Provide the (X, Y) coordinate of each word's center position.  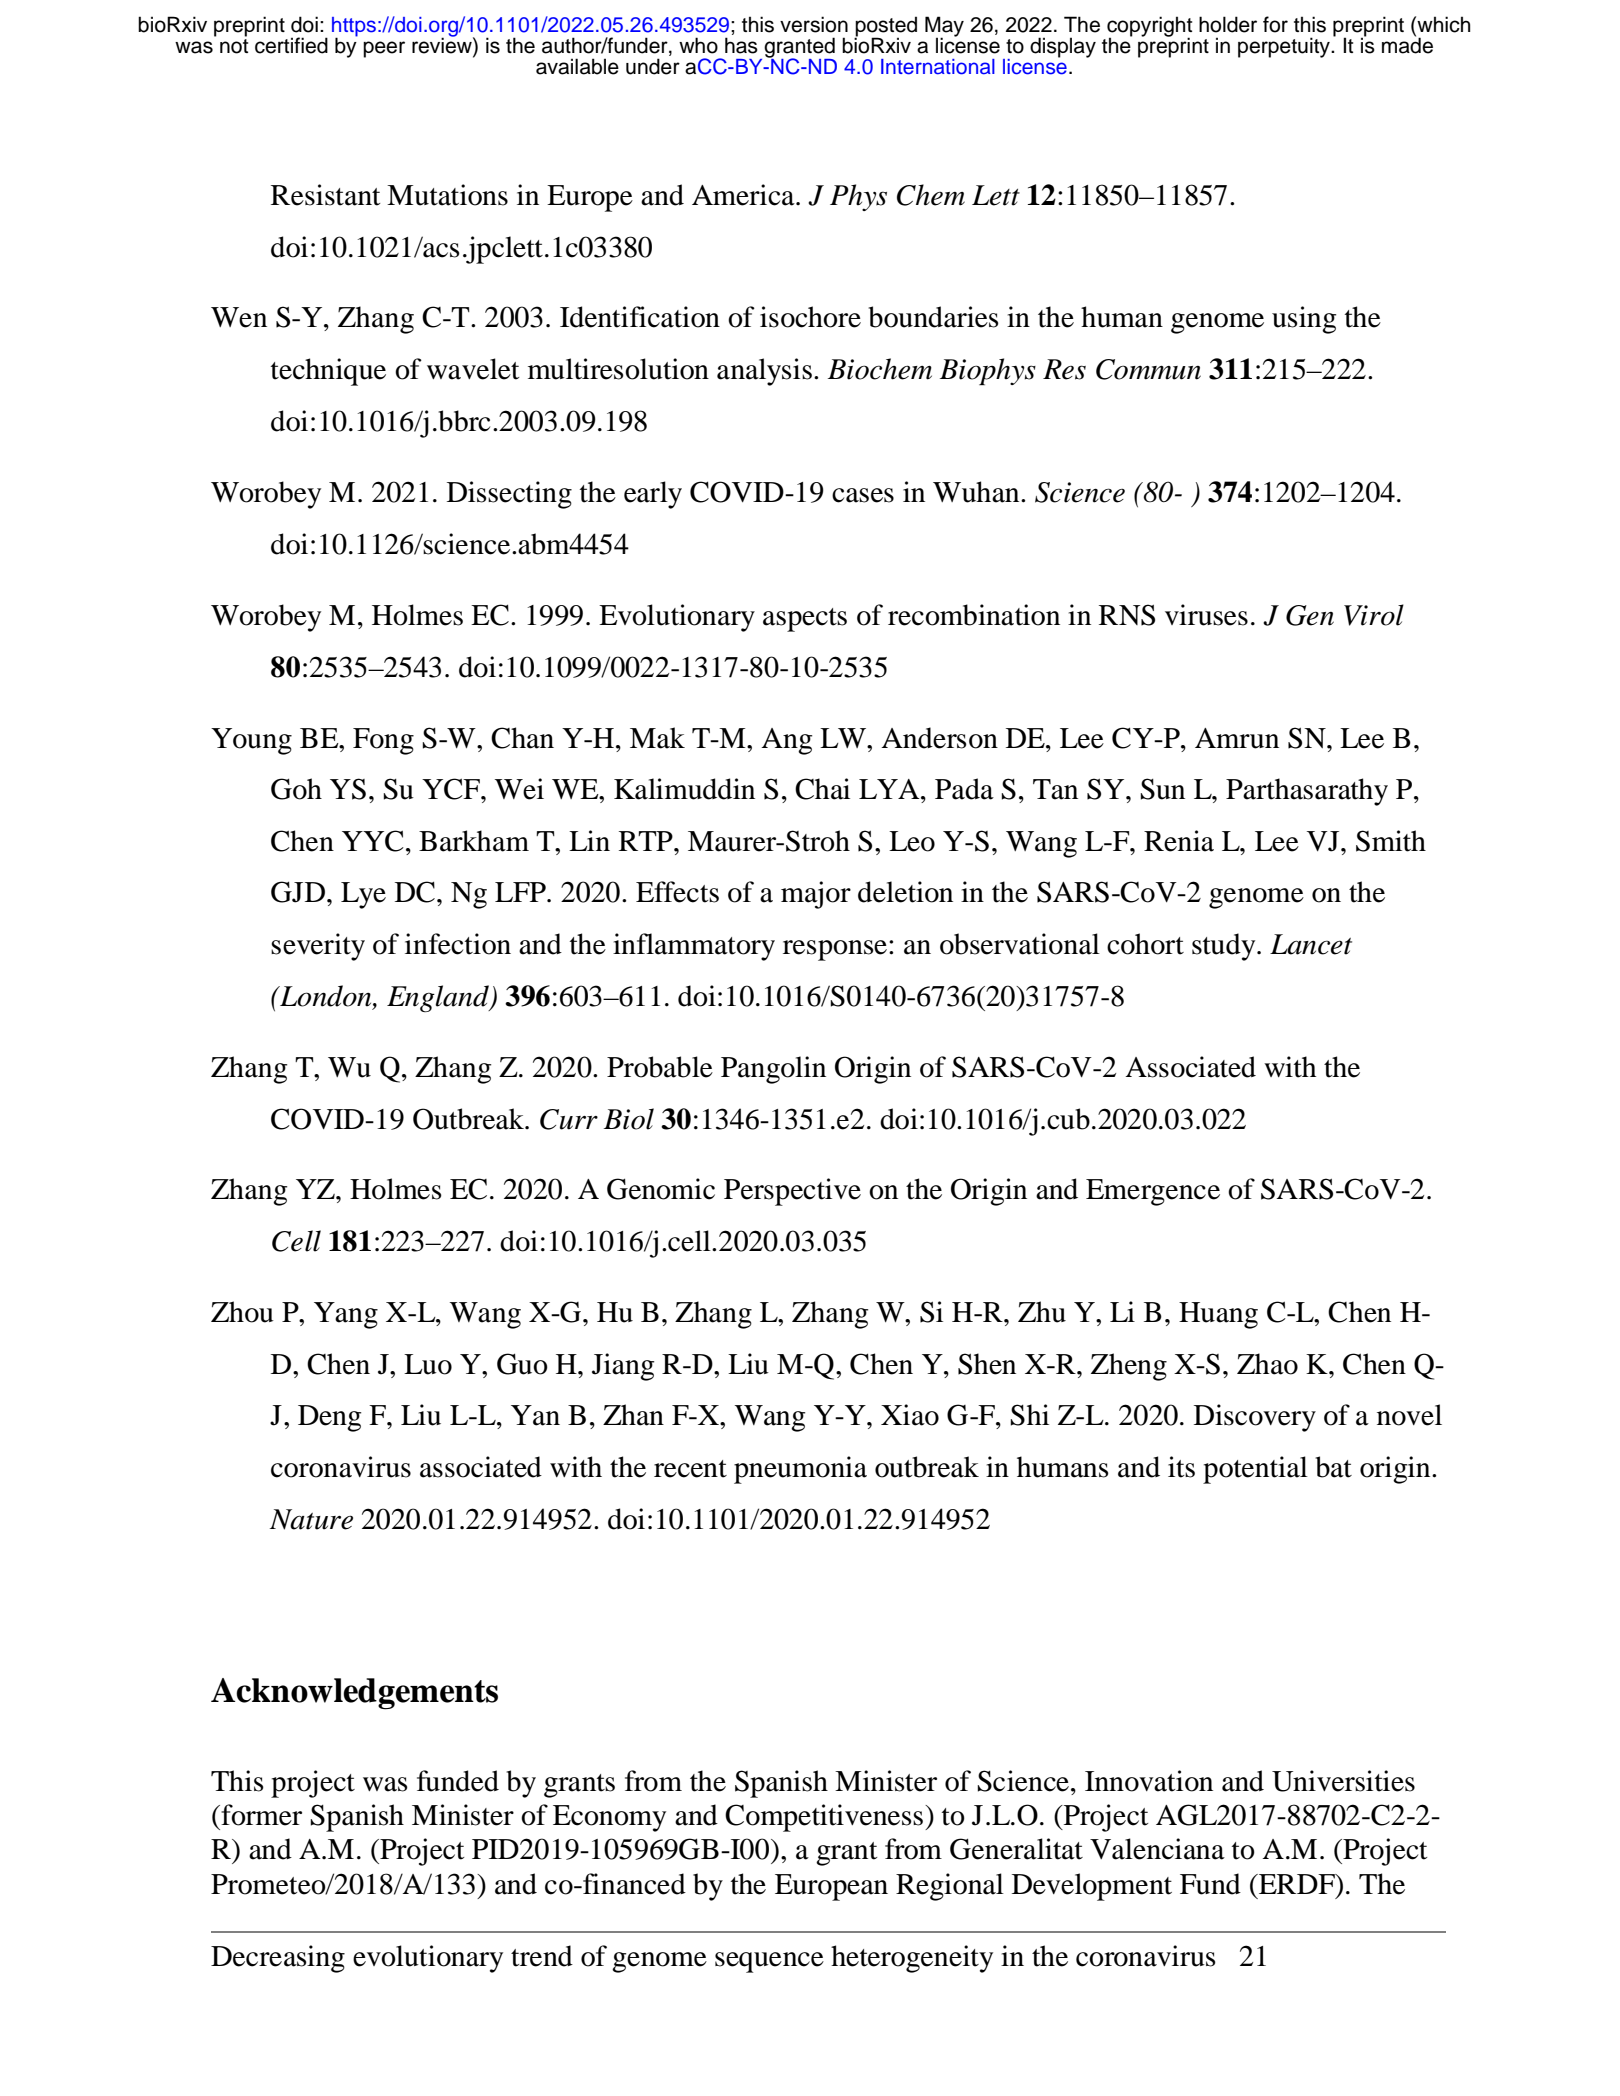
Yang (346, 1315)
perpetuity (1285, 47)
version (814, 24)
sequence (769, 1962)
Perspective (792, 1192)
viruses (1206, 615)
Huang (1218, 1315)
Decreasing (278, 1959)
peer (384, 49)
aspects (805, 620)
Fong (383, 741)
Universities (1343, 1781)
